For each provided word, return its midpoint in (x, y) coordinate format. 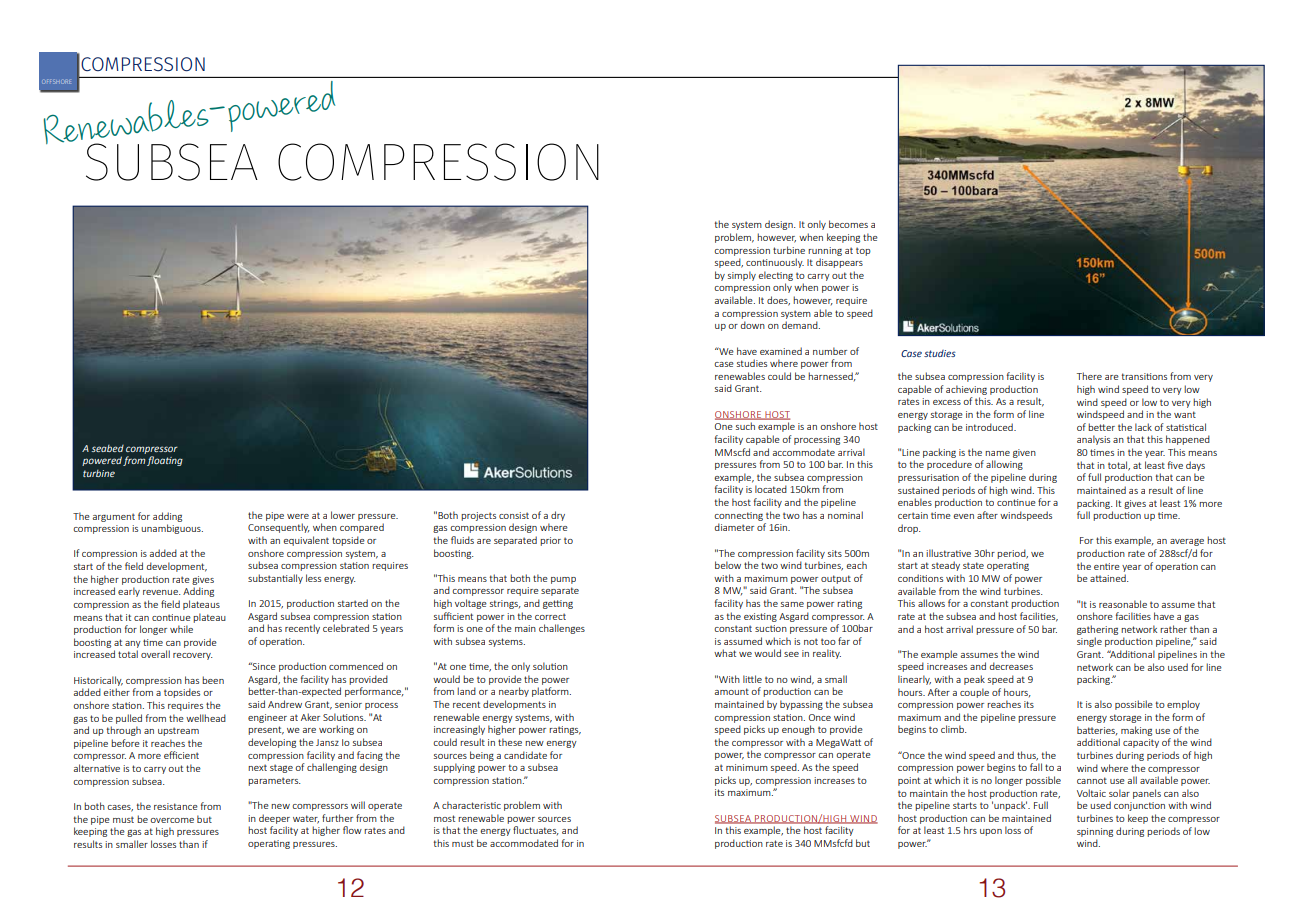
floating (165, 461)
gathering (1097, 630)
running (825, 251)
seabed (107, 448)
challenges (562, 629)
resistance (176, 806)
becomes (848, 224)
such (745, 426)
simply (742, 276)
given (1024, 453)
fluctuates (536, 830)
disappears (839, 263)
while (181, 629)
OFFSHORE (57, 81)
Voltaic (1091, 793)
